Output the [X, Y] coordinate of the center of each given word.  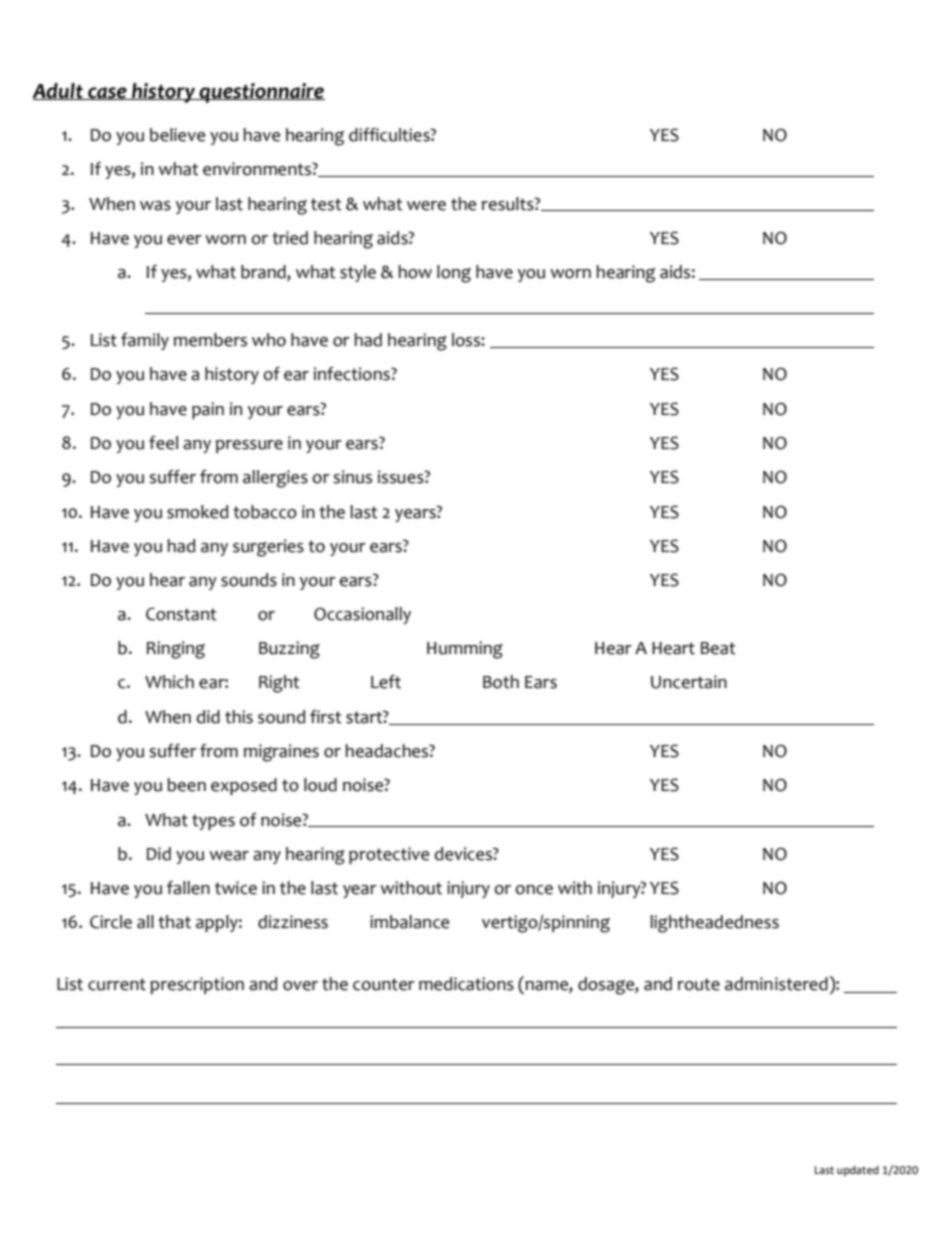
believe [177, 135]
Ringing [176, 650]
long [454, 274]
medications [466, 984]
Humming [465, 650]
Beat [718, 648]
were [426, 206]
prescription [197, 985]
